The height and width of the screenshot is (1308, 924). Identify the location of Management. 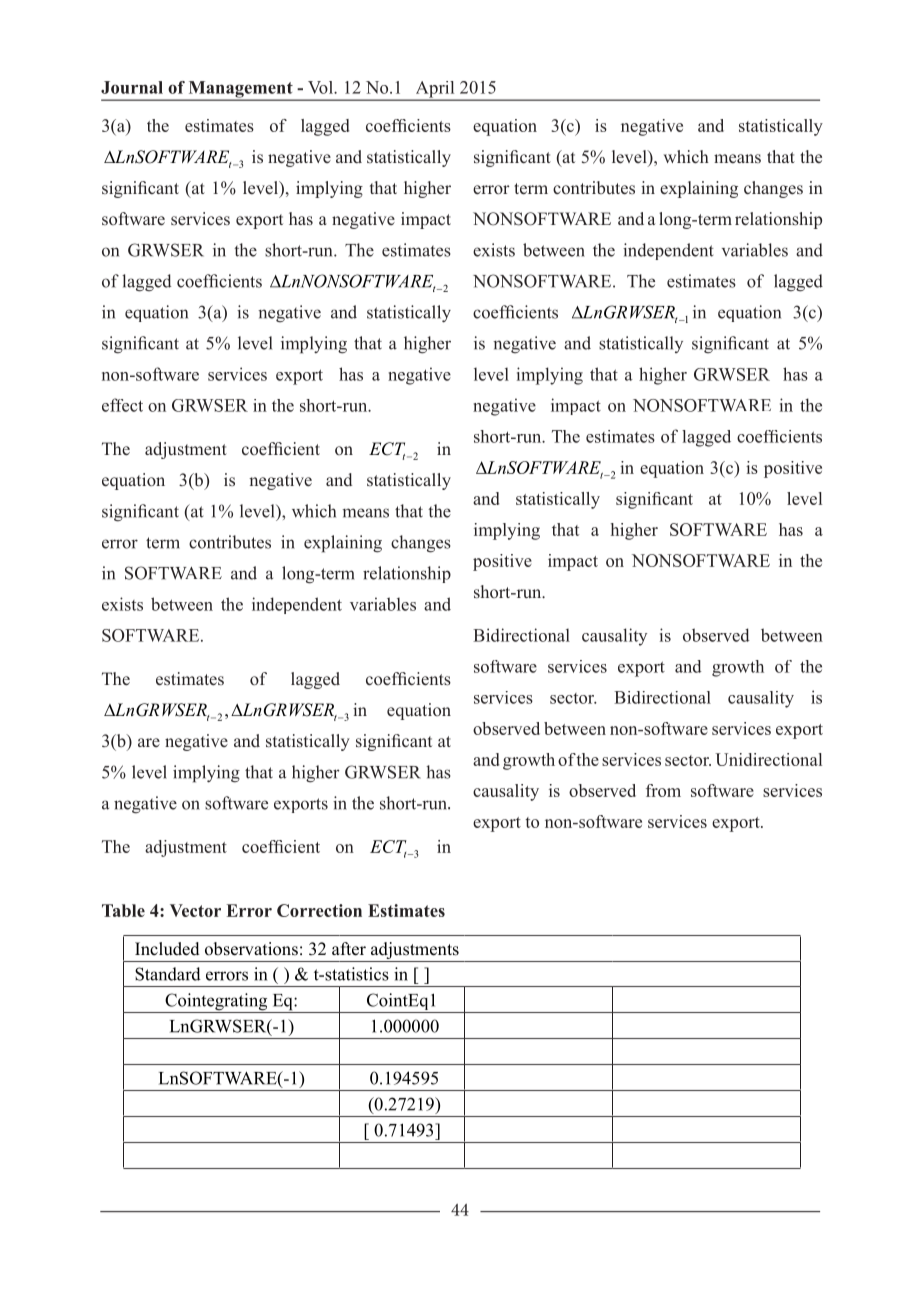
(240, 90).
